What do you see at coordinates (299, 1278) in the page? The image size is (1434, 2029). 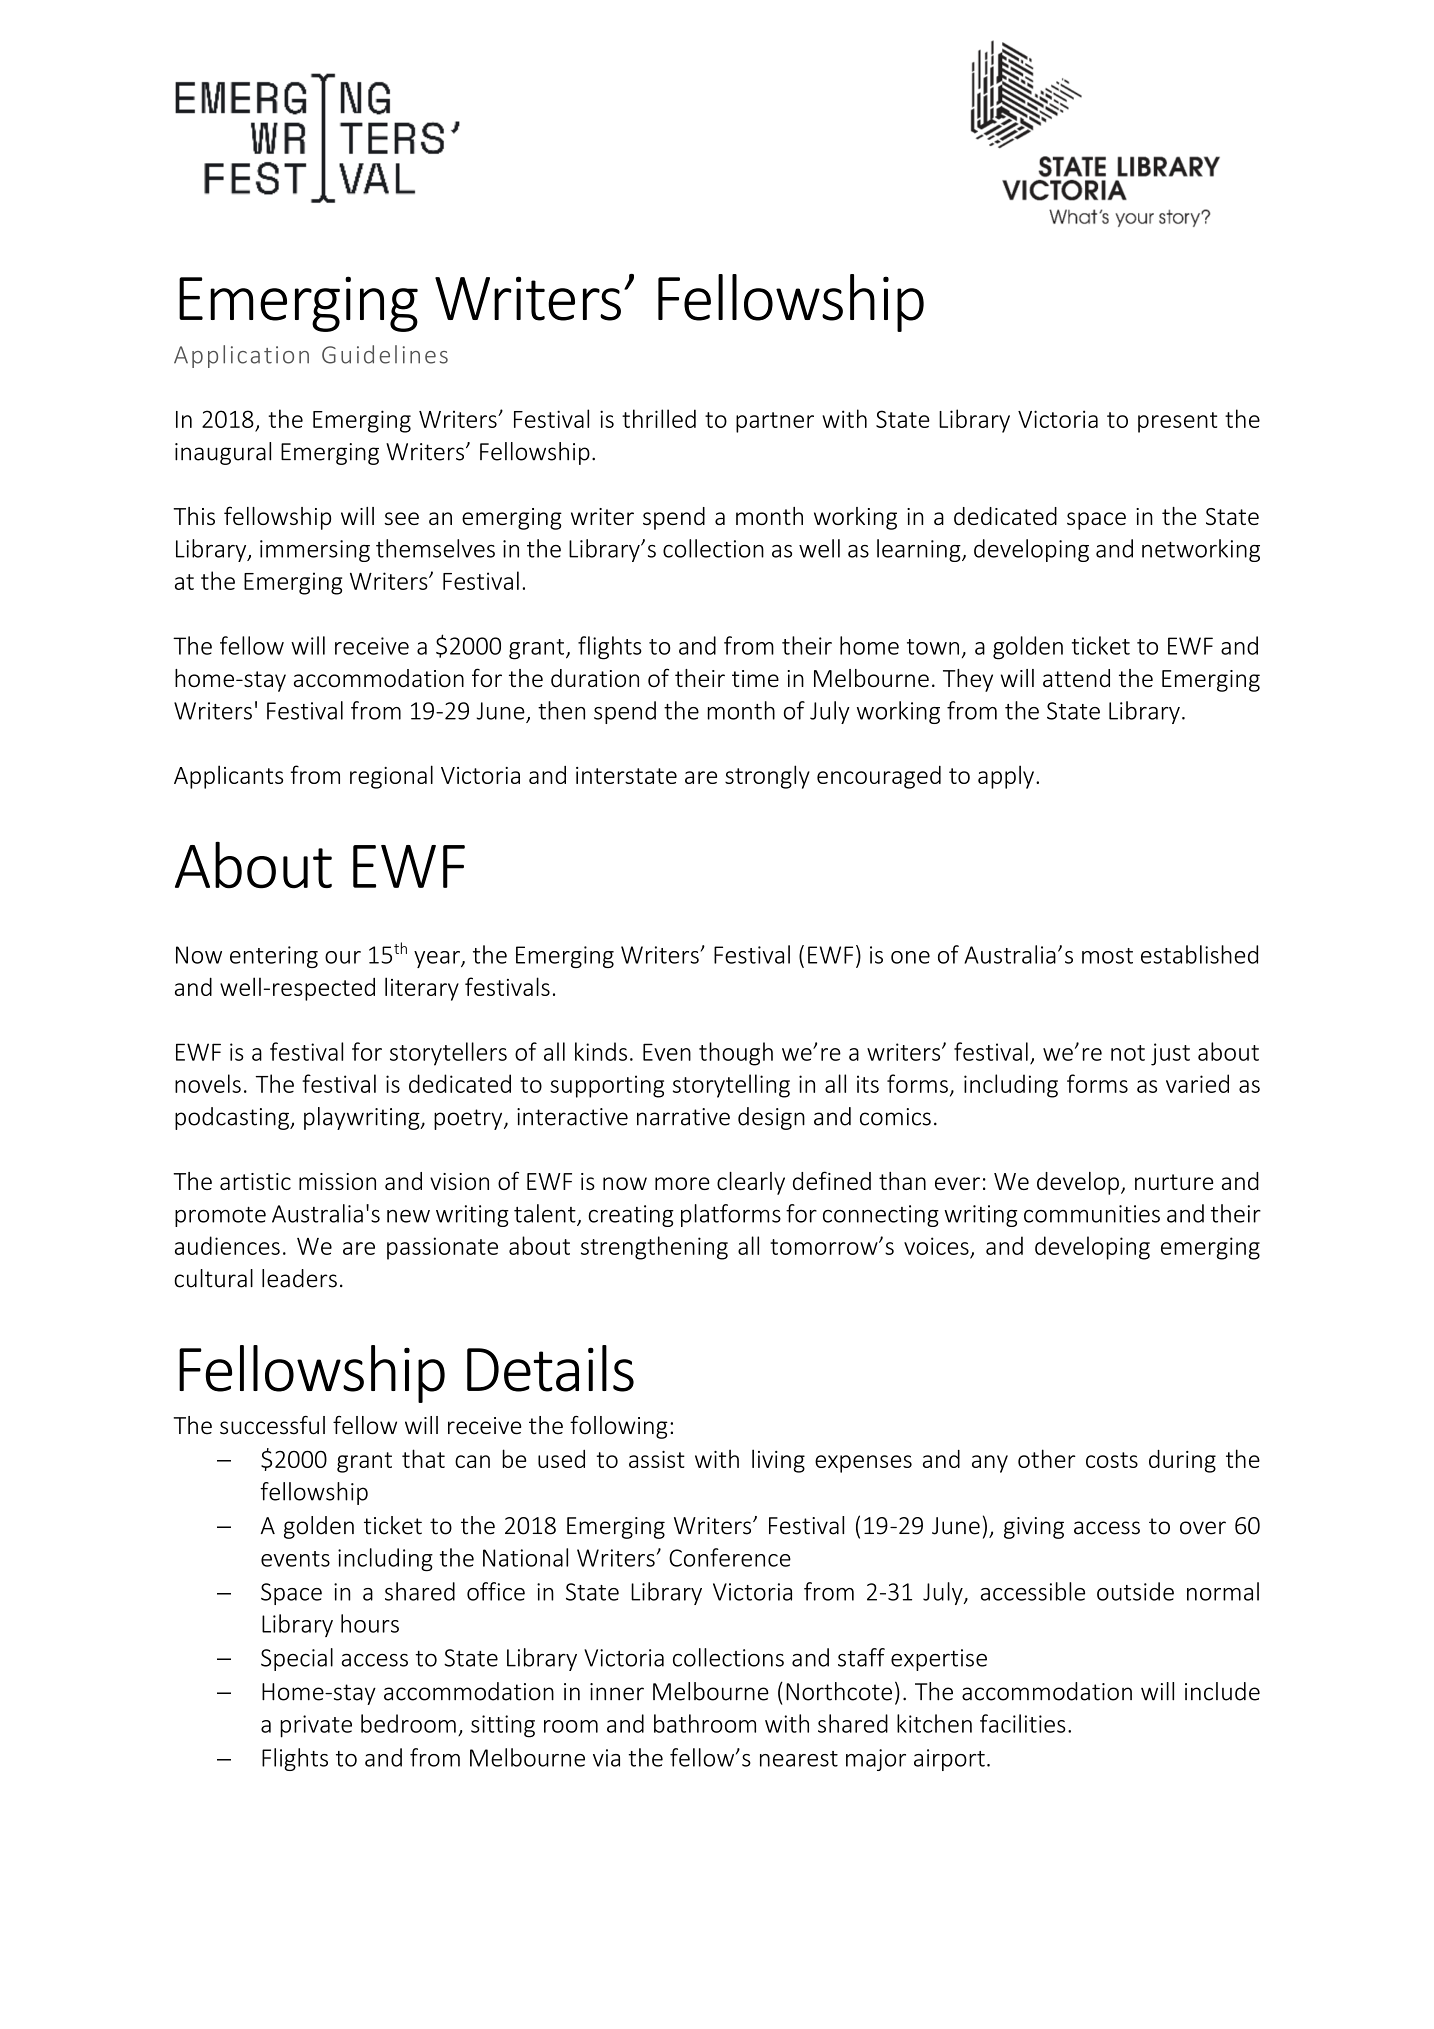 I see `leaders` at bounding box center [299, 1278].
